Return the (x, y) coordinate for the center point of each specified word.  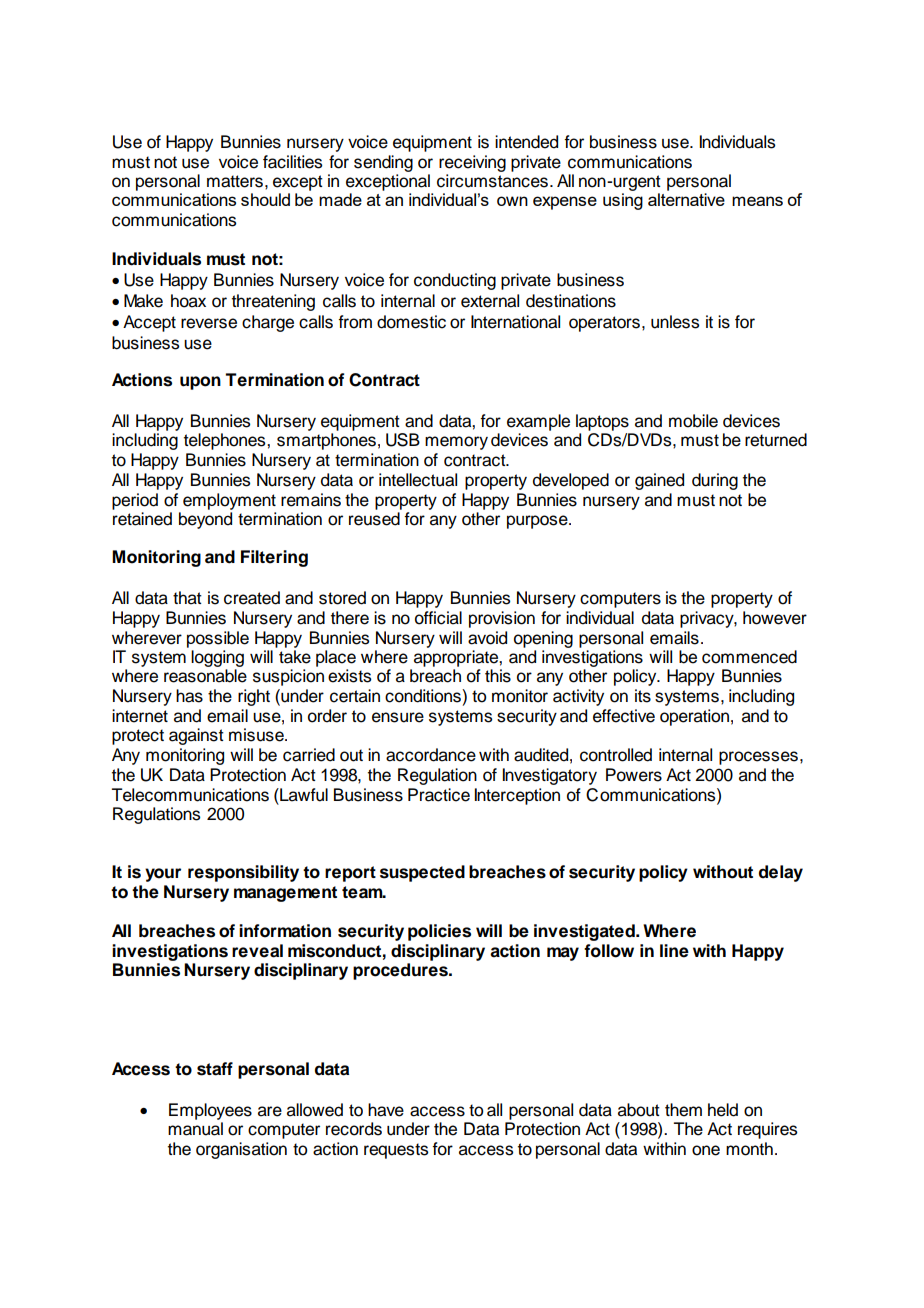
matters (235, 181)
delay (781, 873)
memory (456, 443)
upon (200, 383)
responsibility (243, 873)
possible (218, 639)
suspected (422, 873)
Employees (210, 1111)
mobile (693, 421)
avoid (487, 638)
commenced (749, 657)
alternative (686, 199)
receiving (472, 163)
